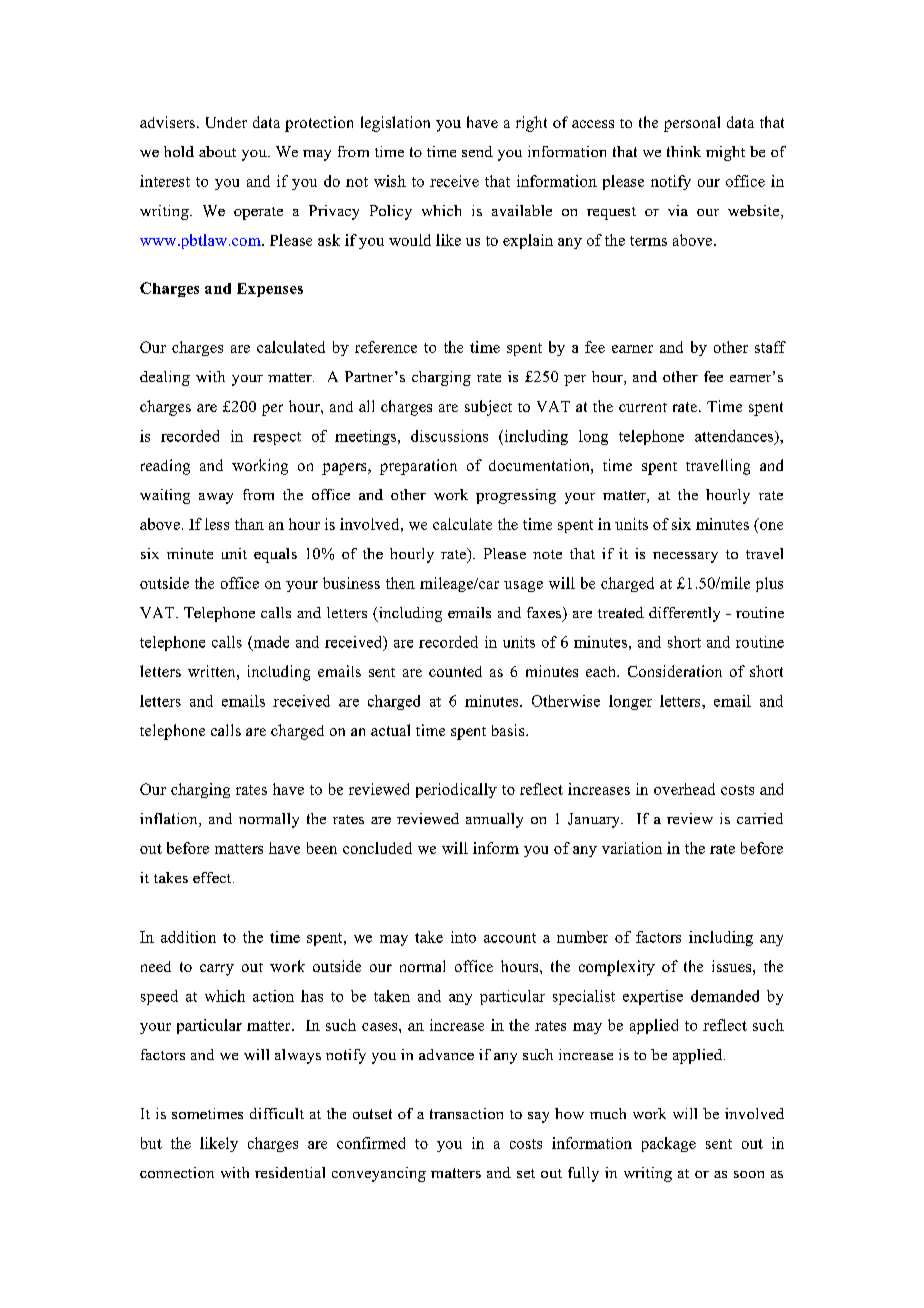 The width and height of the image is (924, 1308). Describe the element at coordinates (270, 643) in the image. I see `made` at that location.
